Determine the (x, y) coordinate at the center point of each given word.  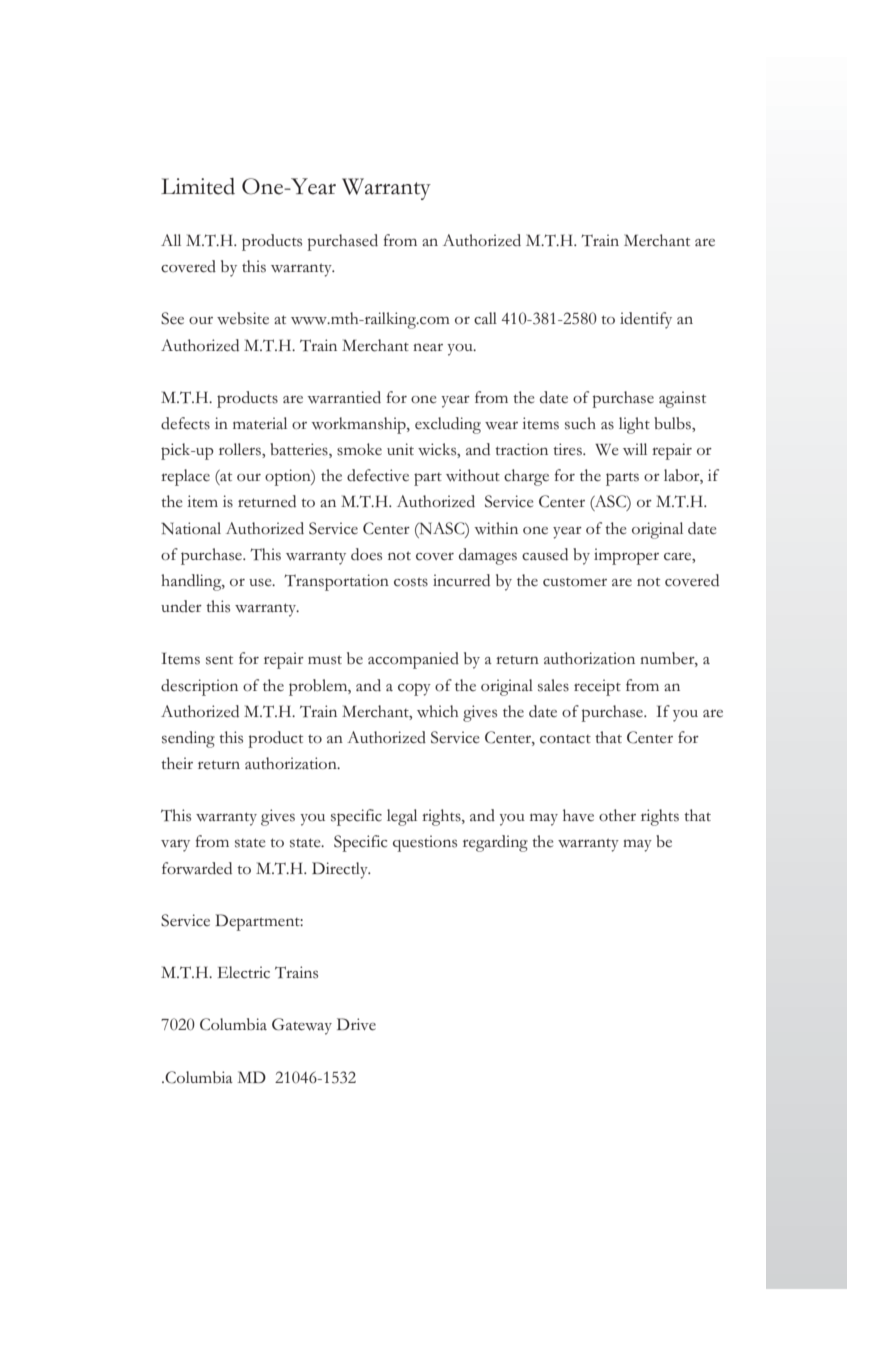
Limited (198, 186)
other (617, 815)
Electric (244, 972)
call (485, 318)
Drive (356, 1024)
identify (646, 320)
